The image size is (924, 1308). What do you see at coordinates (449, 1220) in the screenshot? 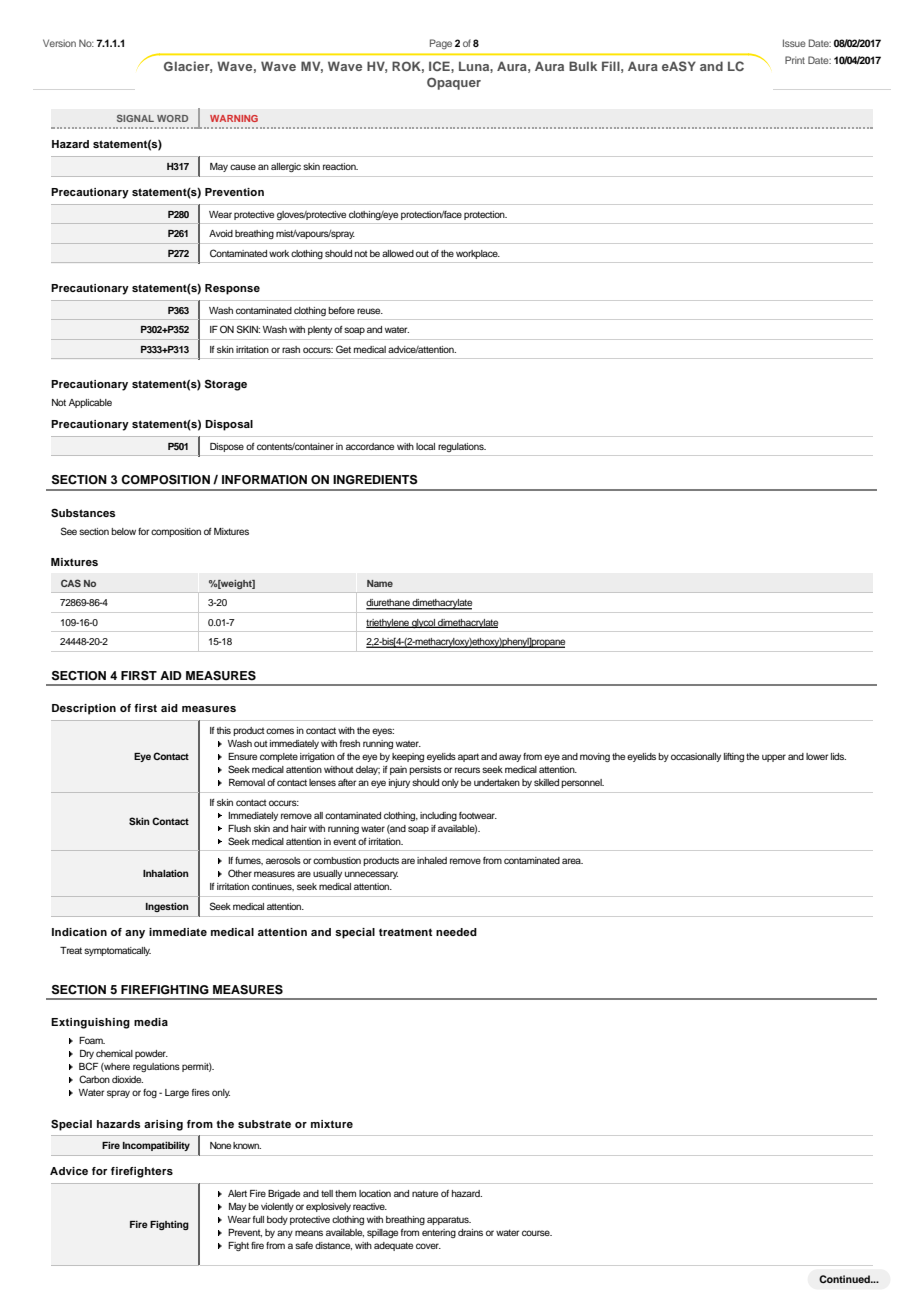
I see `apparatus` at bounding box center [449, 1220].
